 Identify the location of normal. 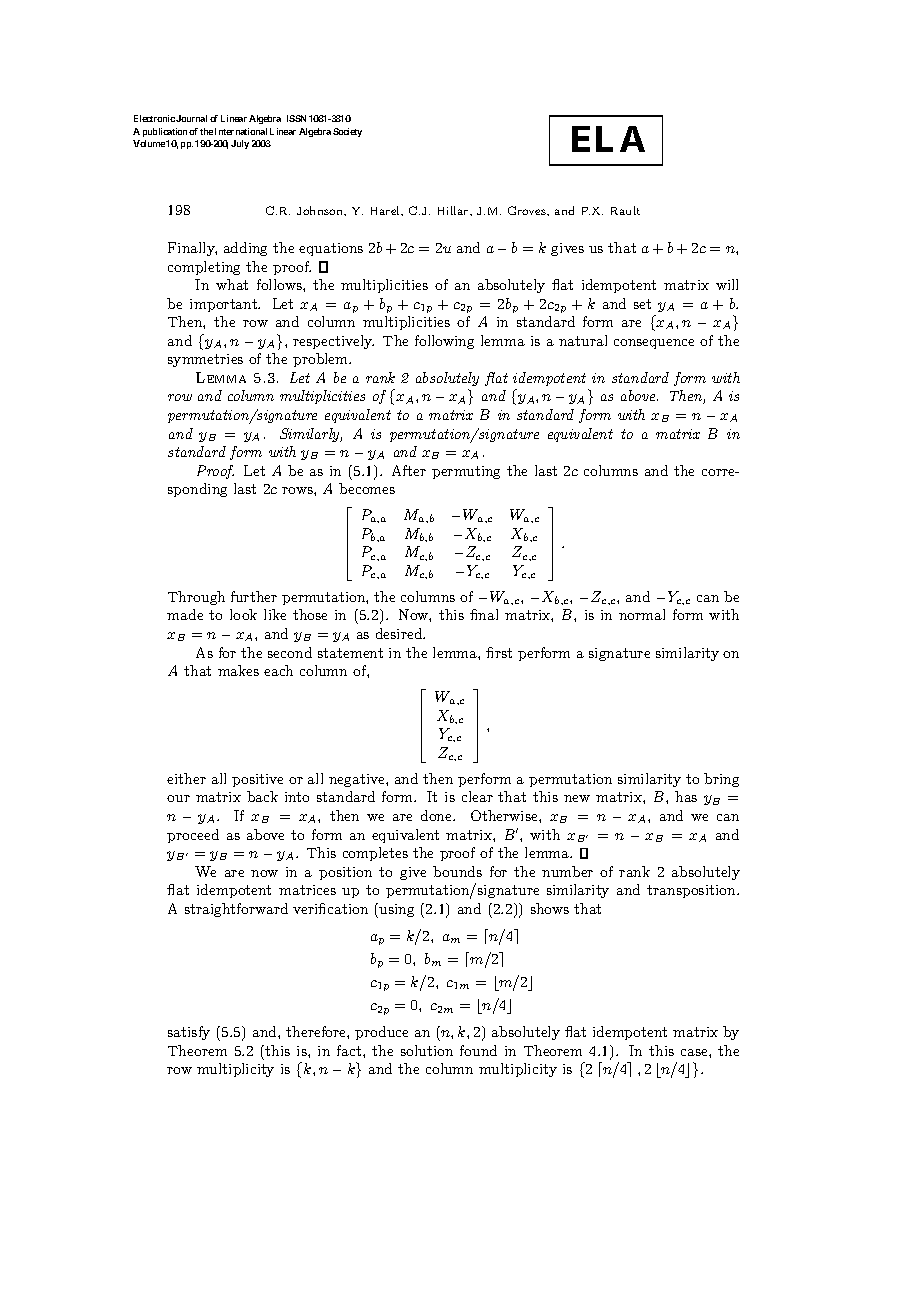
(642, 614).
